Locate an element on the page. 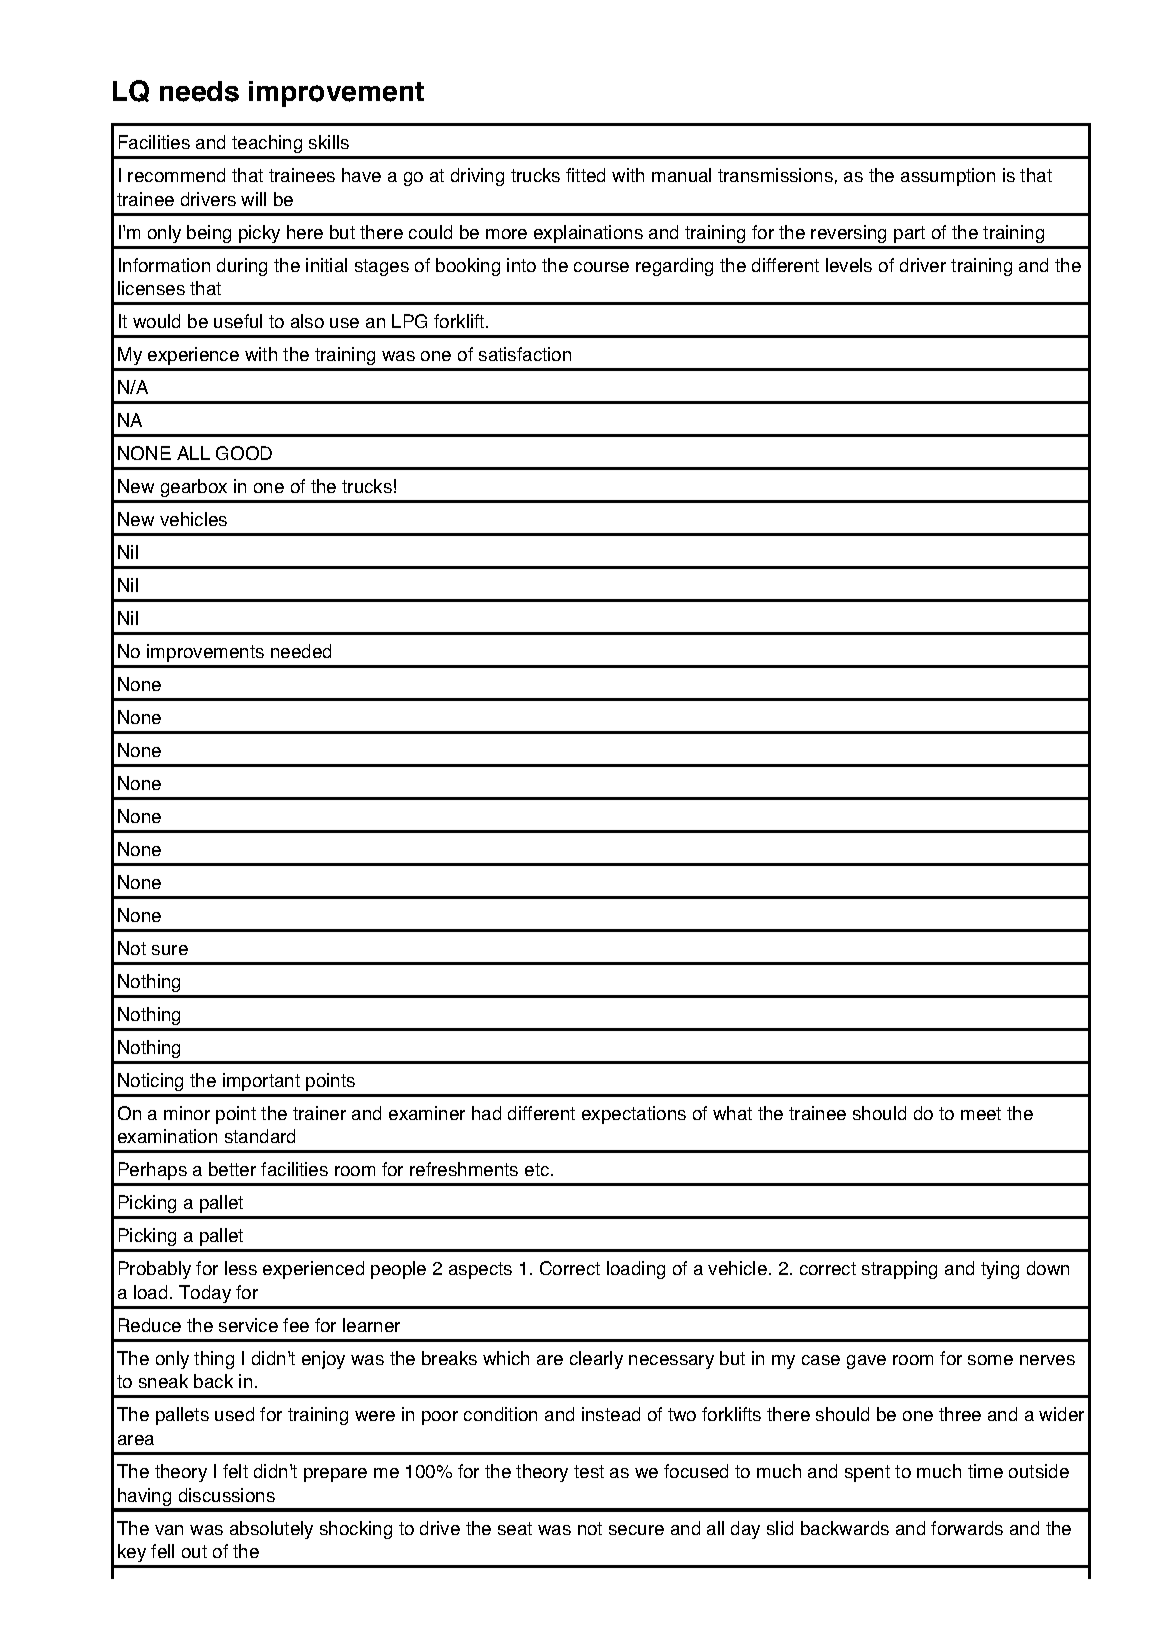 This document has width=1150, height=1627. sure is located at coordinates (170, 950).
